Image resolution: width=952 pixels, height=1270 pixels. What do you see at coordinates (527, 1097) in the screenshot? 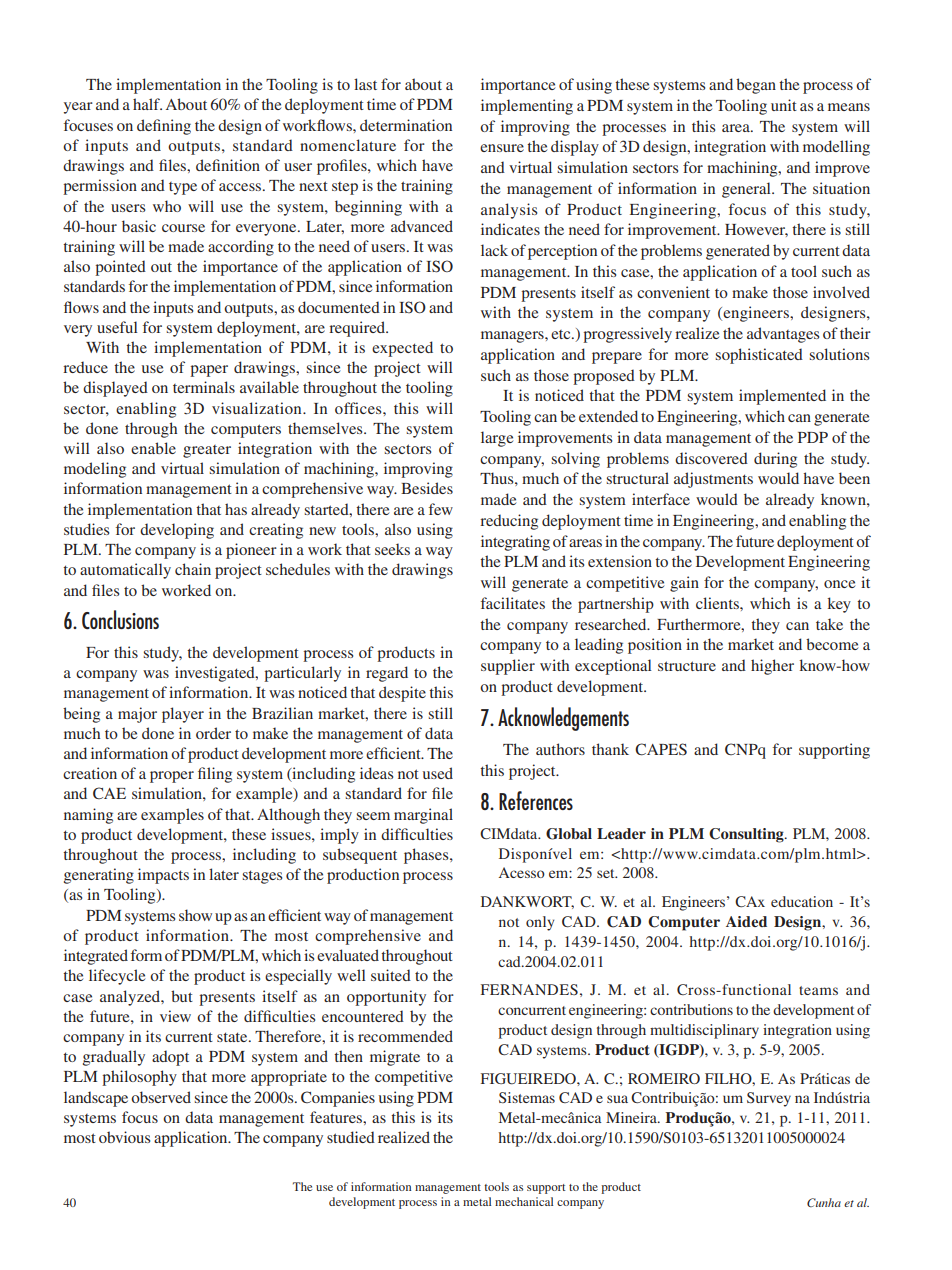
I see `Sistemas` at bounding box center [527, 1097].
